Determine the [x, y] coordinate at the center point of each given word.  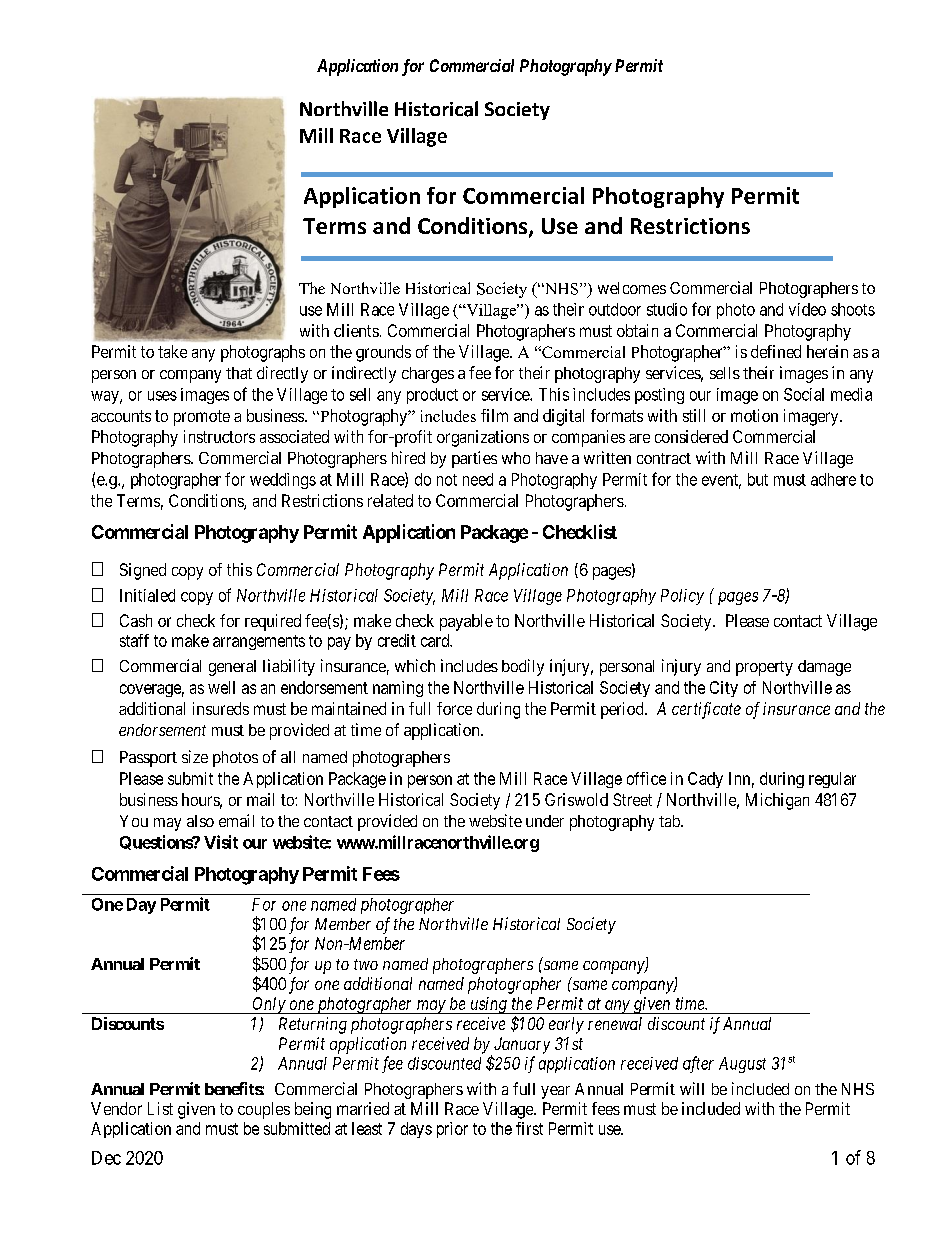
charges [428, 375]
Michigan [777, 801]
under [545, 821]
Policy [682, 597]
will [692, 1088]
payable [466, 622]
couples [264, 1110]
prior [452, 1130]
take [172, 351]
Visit [221, 842]
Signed [143, 571]
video [807, 309]
